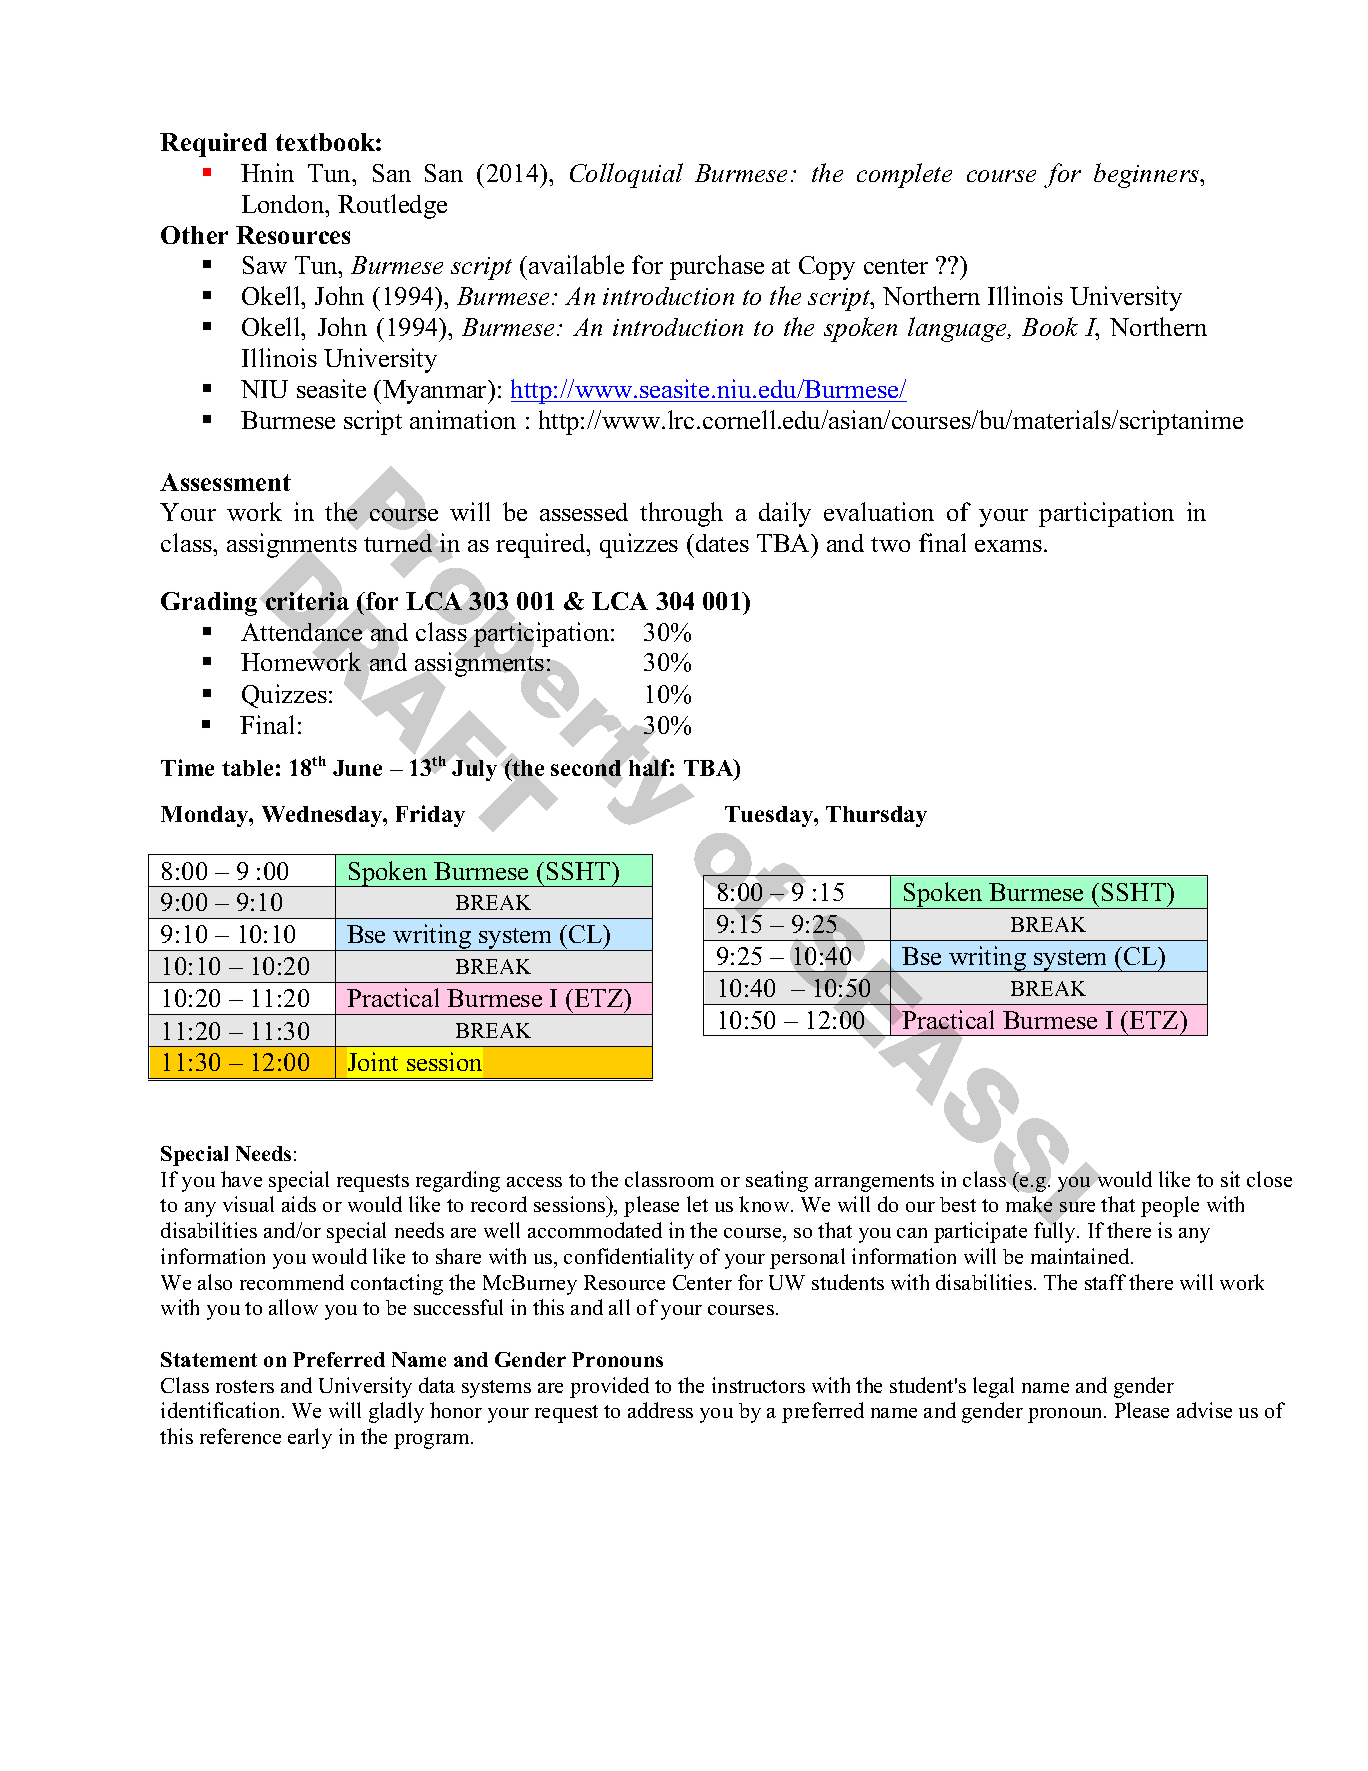 This screenshot has height=1771, width=1368. What do you see at coordinates (717, 267) in the screenshot?
I see `purchase` at bounding box center [717, 267].
